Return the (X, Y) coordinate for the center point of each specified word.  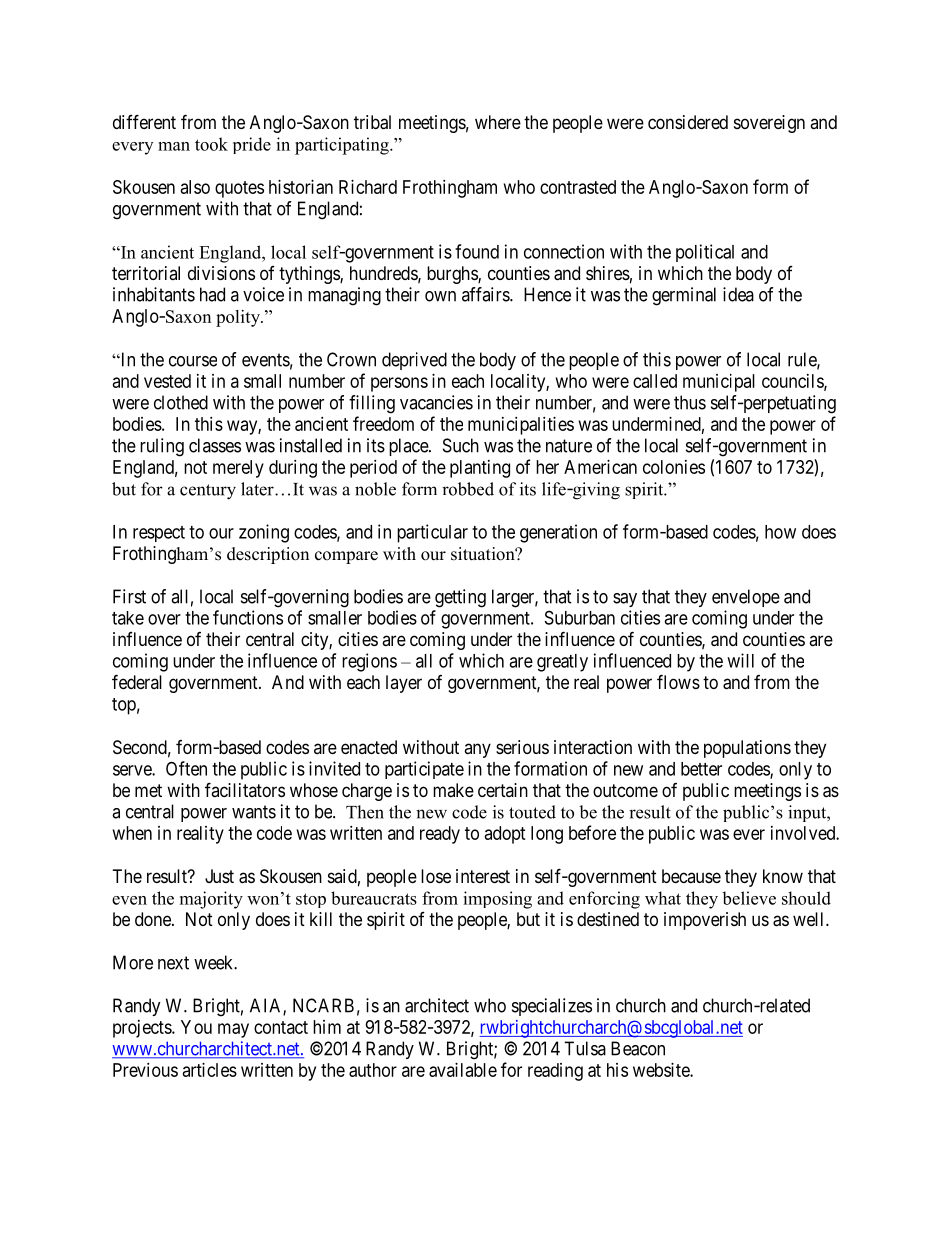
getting (460, 598)
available (463, 1070)
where (498, 122)
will (740, 660)
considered (688, 122)
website (662, 1070)
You (196, 1027)
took (211, 144)
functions (248, 617)
